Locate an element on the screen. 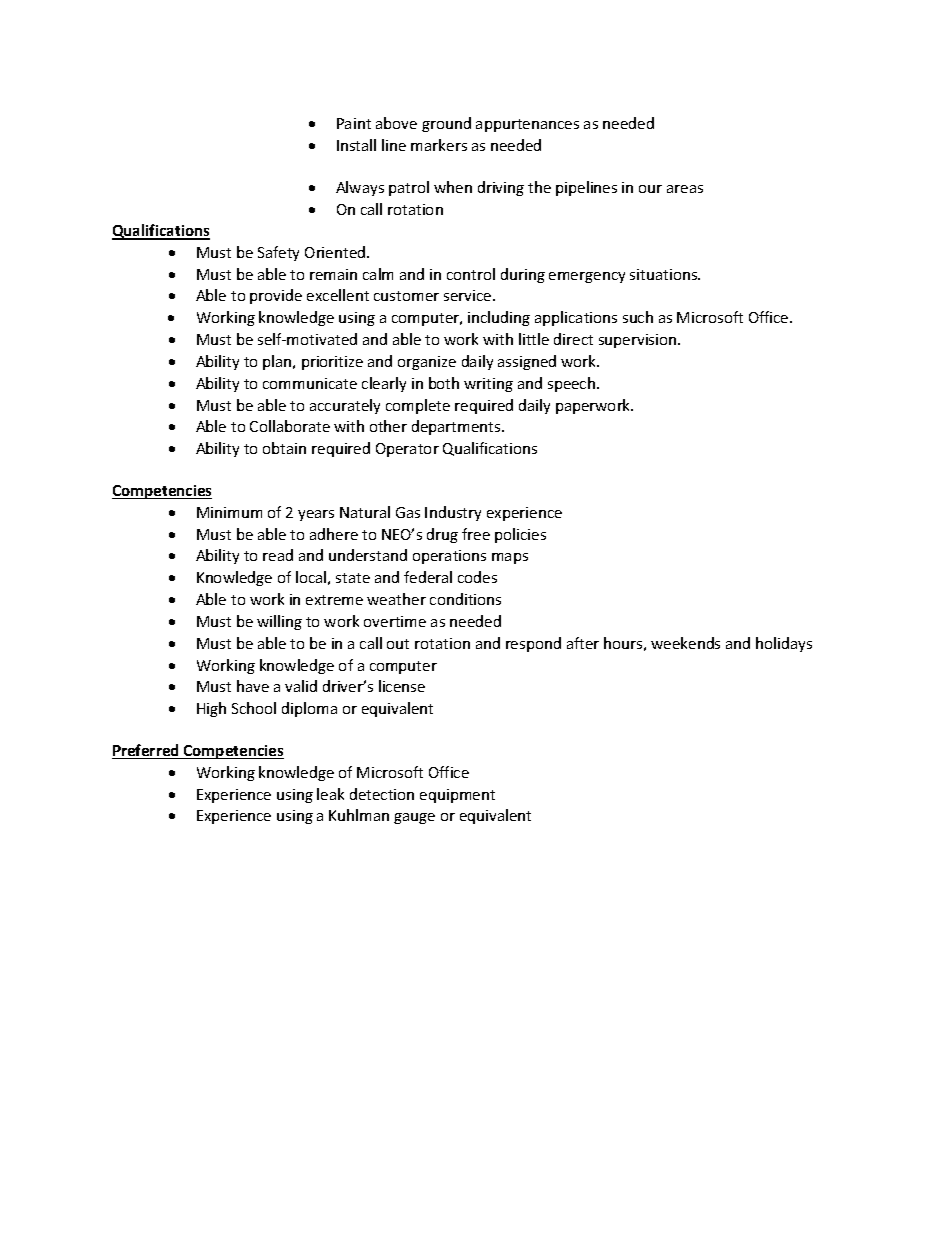 The width and height of the screenshot is (952, 1233). leak is located at coordinates (330, 794).
